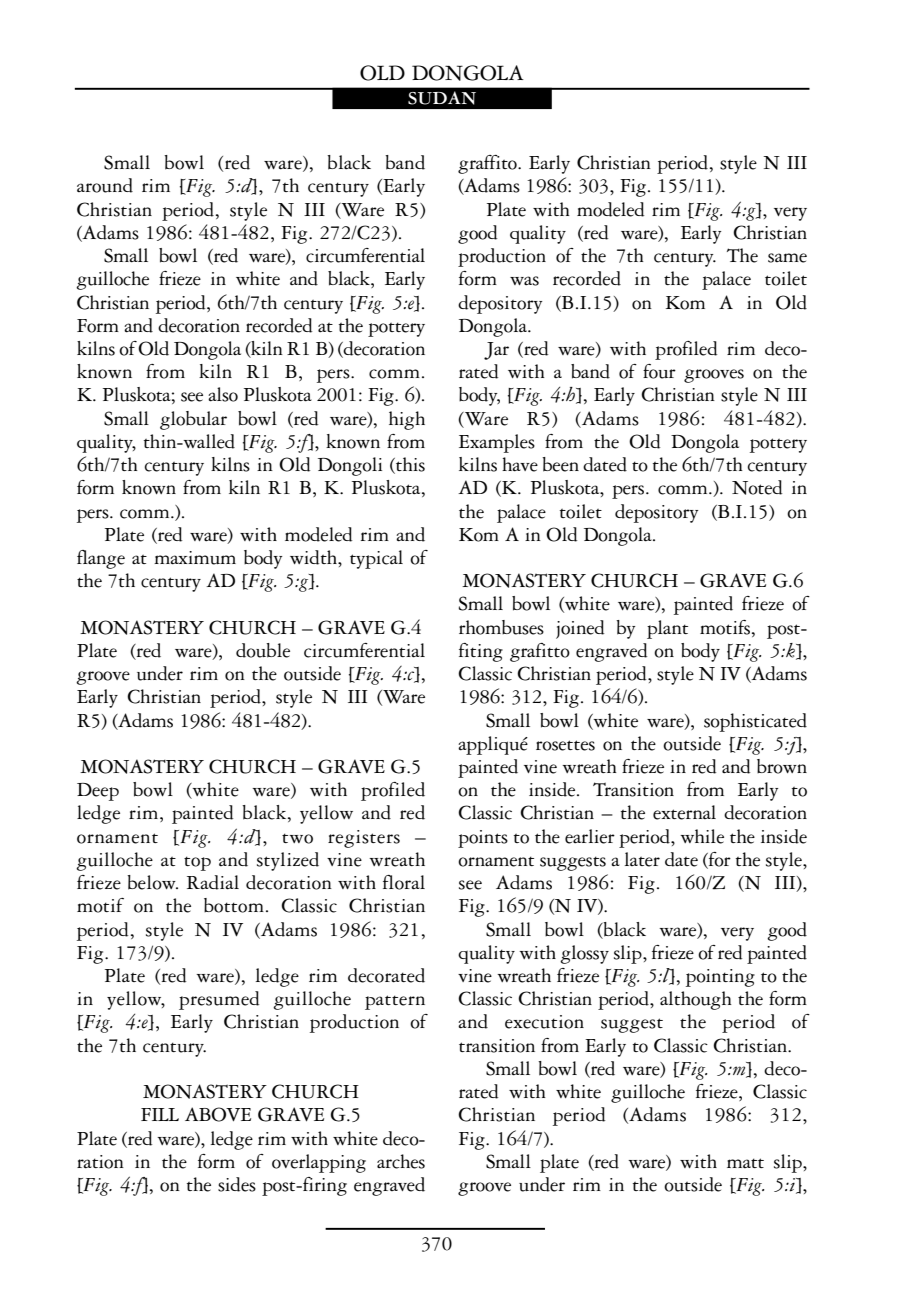 The width and height of the screenshot is (909, 1316). What do you see at coordinates (757, 487) in the screenshot?
I see `Noted` at bounding box center [757, 487].
